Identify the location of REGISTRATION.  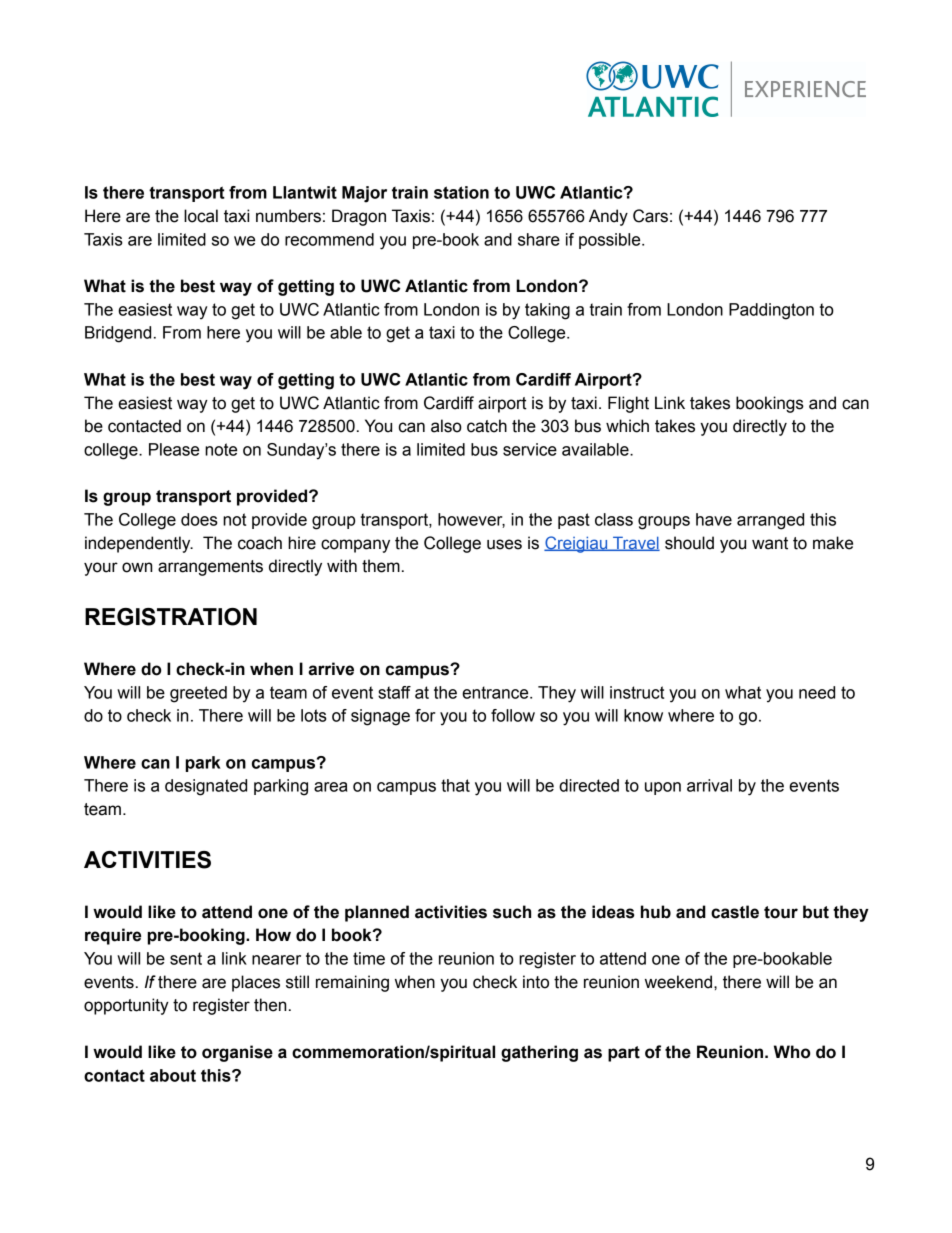
(171, 617).
